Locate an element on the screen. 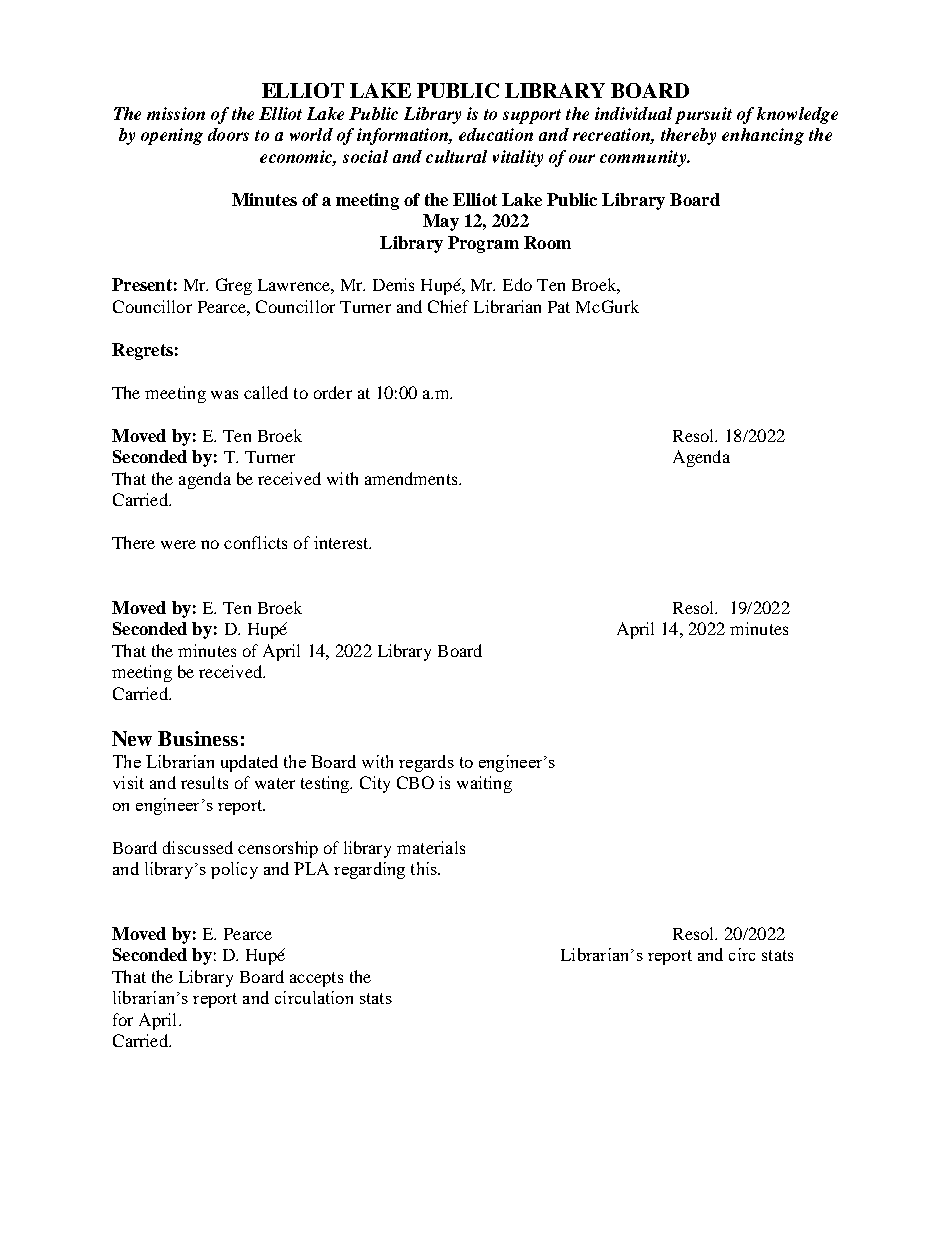 The image size is (952, 1233). pursuit is located at coordinates (703, 115).
